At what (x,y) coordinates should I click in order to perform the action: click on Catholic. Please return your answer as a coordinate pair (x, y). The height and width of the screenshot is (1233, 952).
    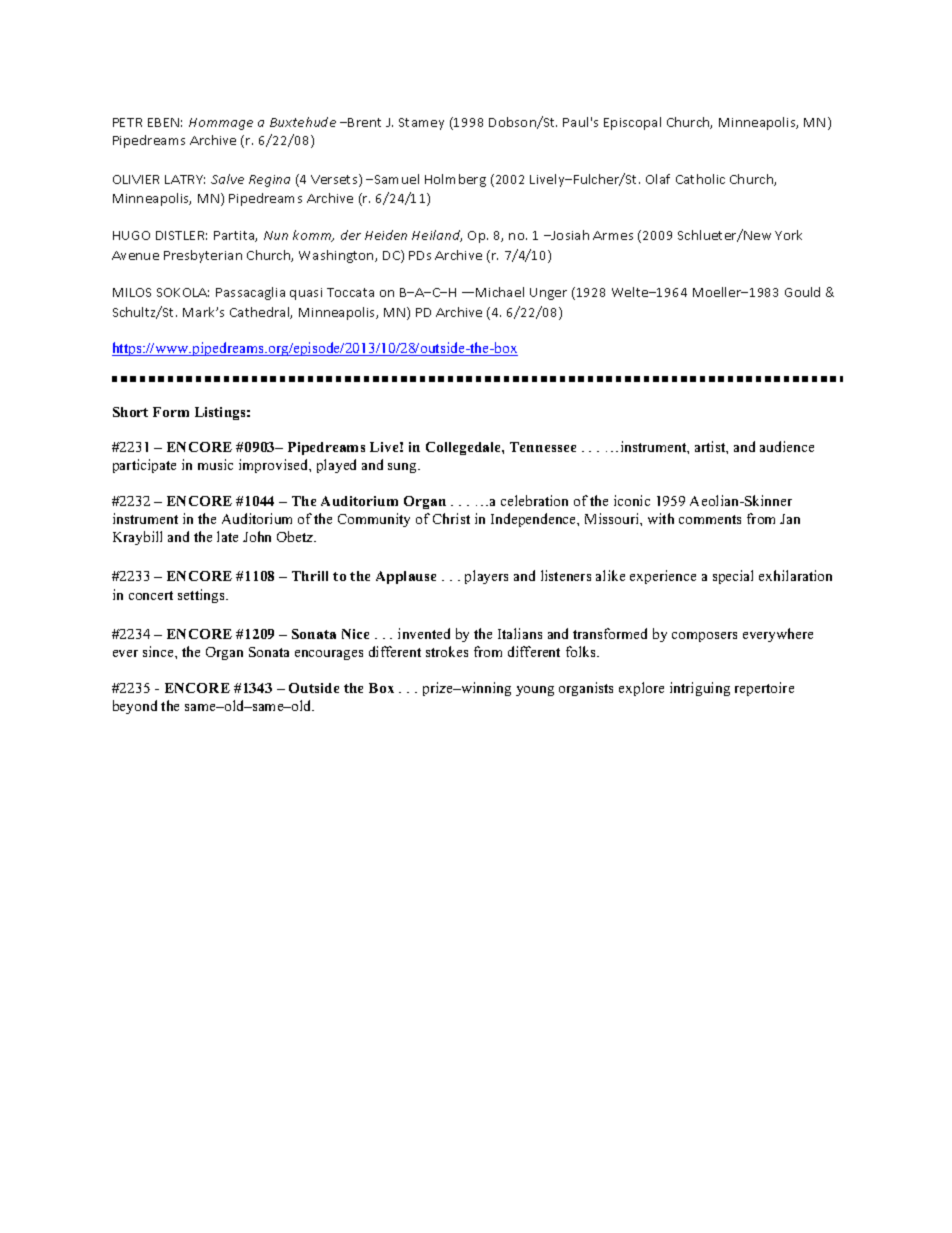
    Looking at the image, I should click on (700, 179).
